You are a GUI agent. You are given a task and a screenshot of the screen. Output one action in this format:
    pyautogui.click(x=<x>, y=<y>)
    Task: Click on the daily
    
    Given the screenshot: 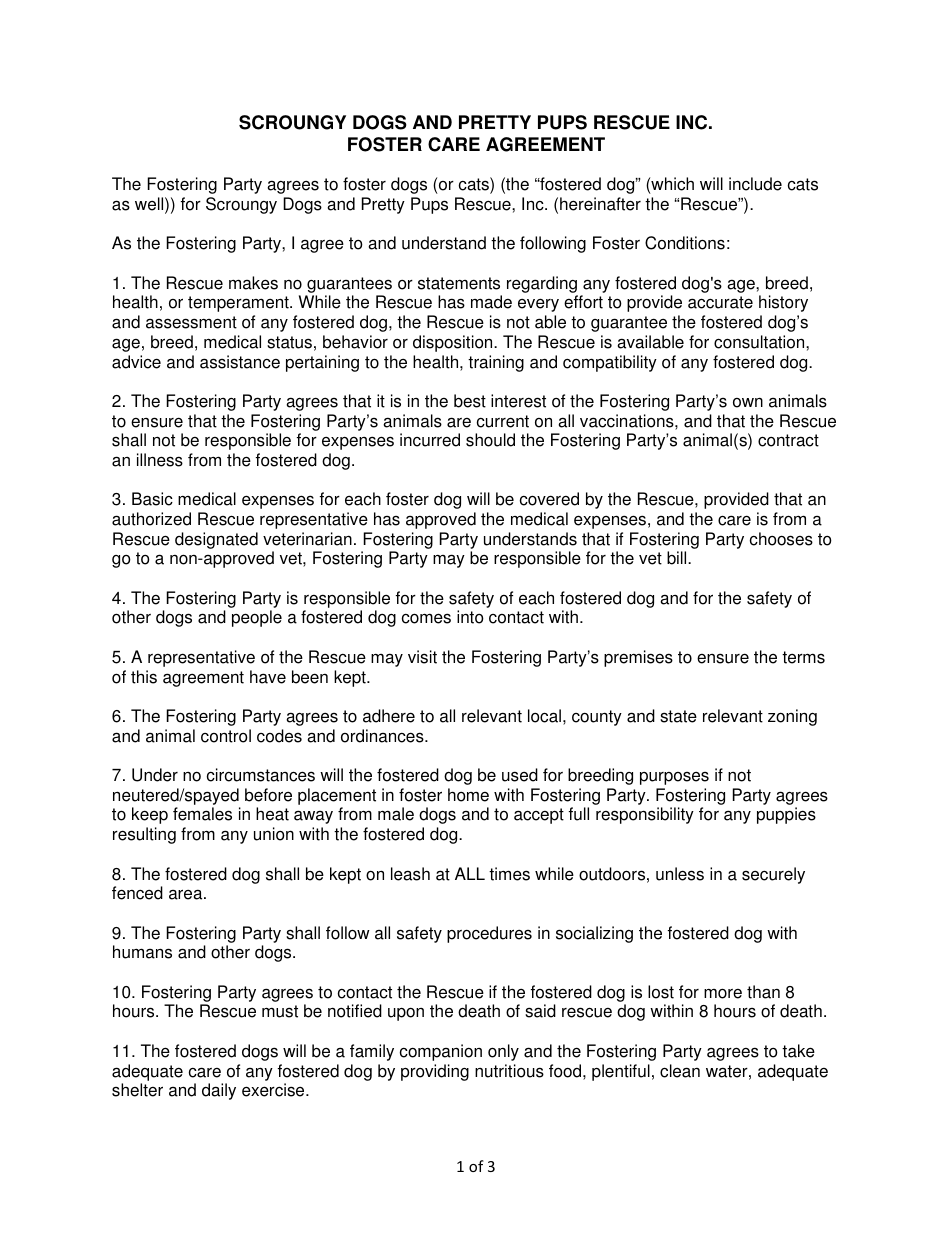 What is the action you would take?
    pyautogui.click(x=219, y=1091)
